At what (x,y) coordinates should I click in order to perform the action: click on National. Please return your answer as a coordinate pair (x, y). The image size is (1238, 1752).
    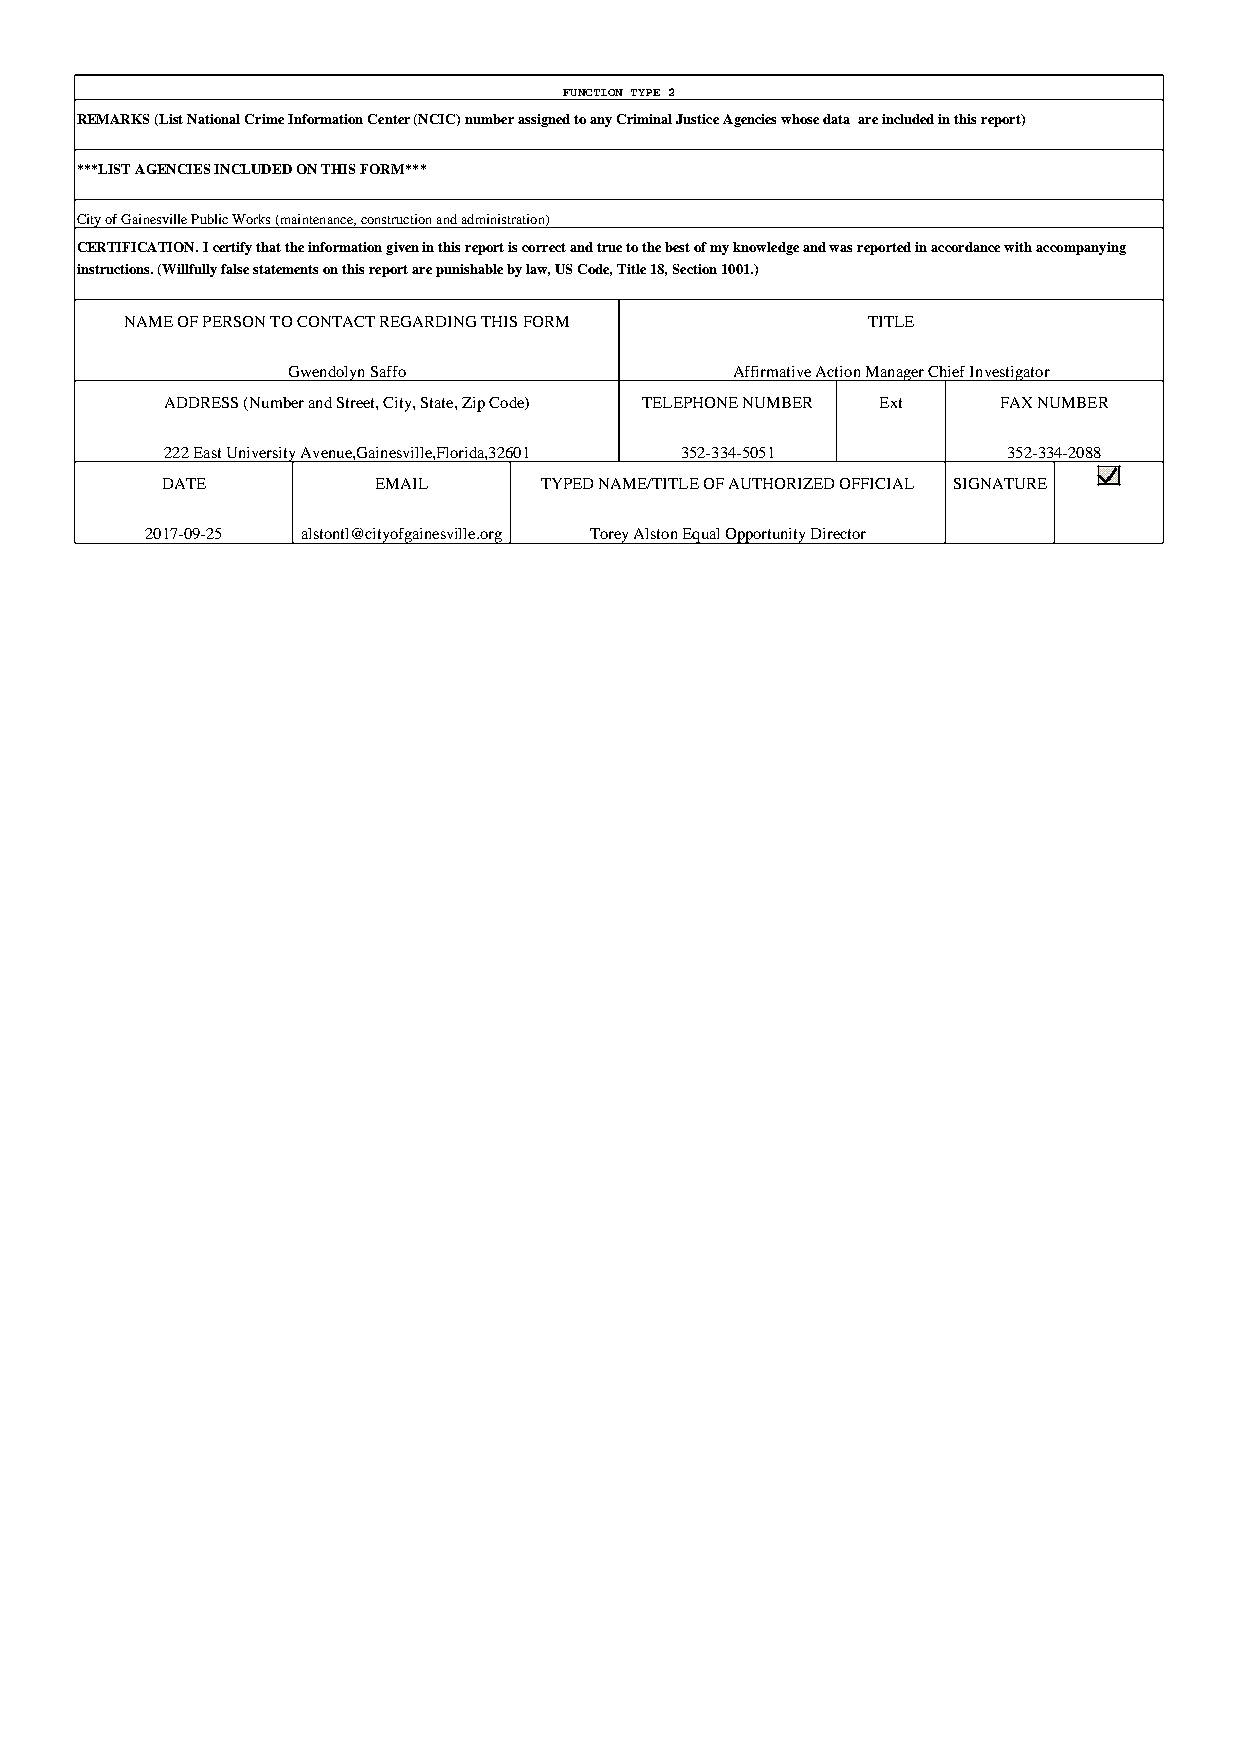
    Looking at the image, I should click on (213, 119).
